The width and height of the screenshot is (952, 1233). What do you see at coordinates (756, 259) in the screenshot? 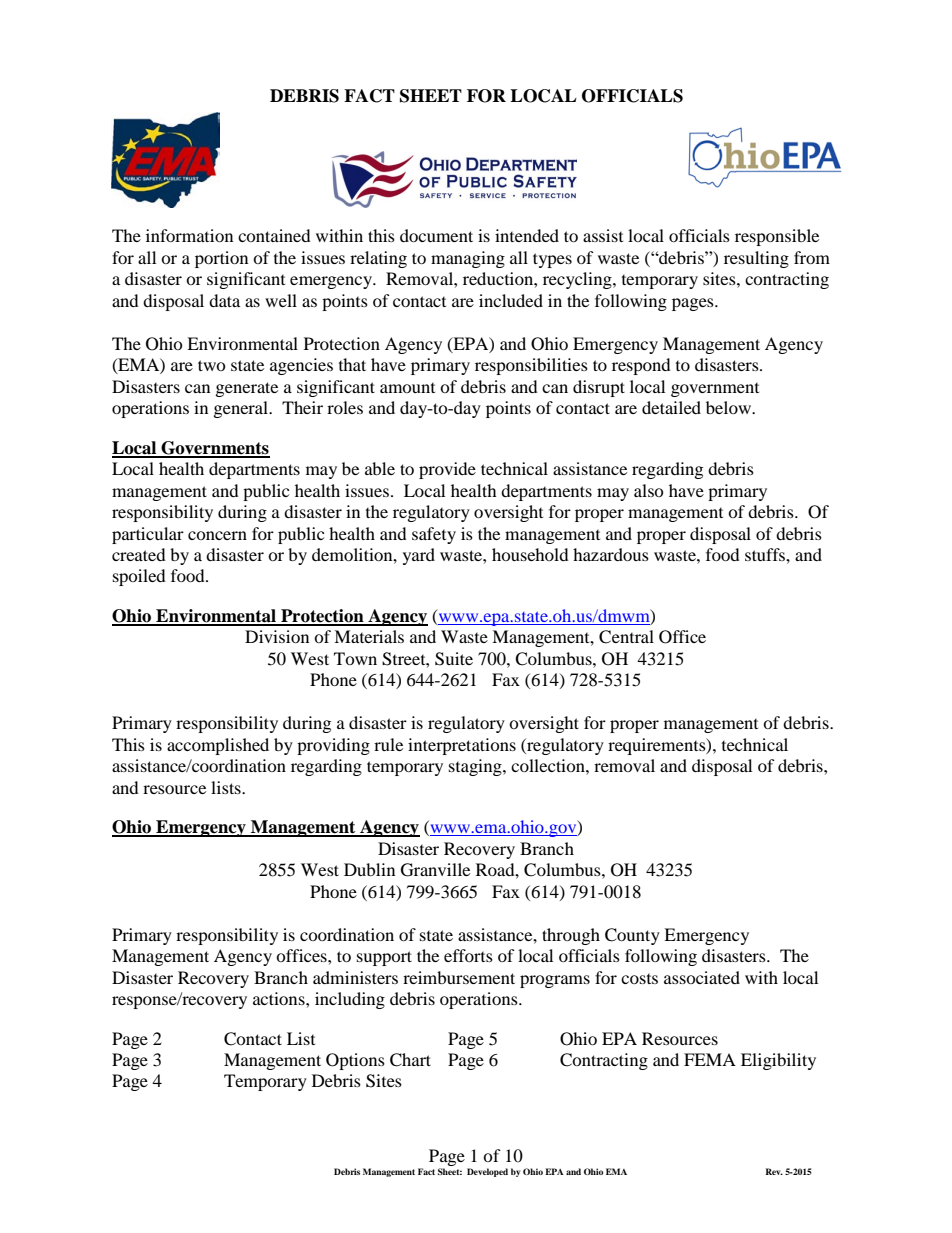
I see `resulting` at bounding box center [756, 259].
